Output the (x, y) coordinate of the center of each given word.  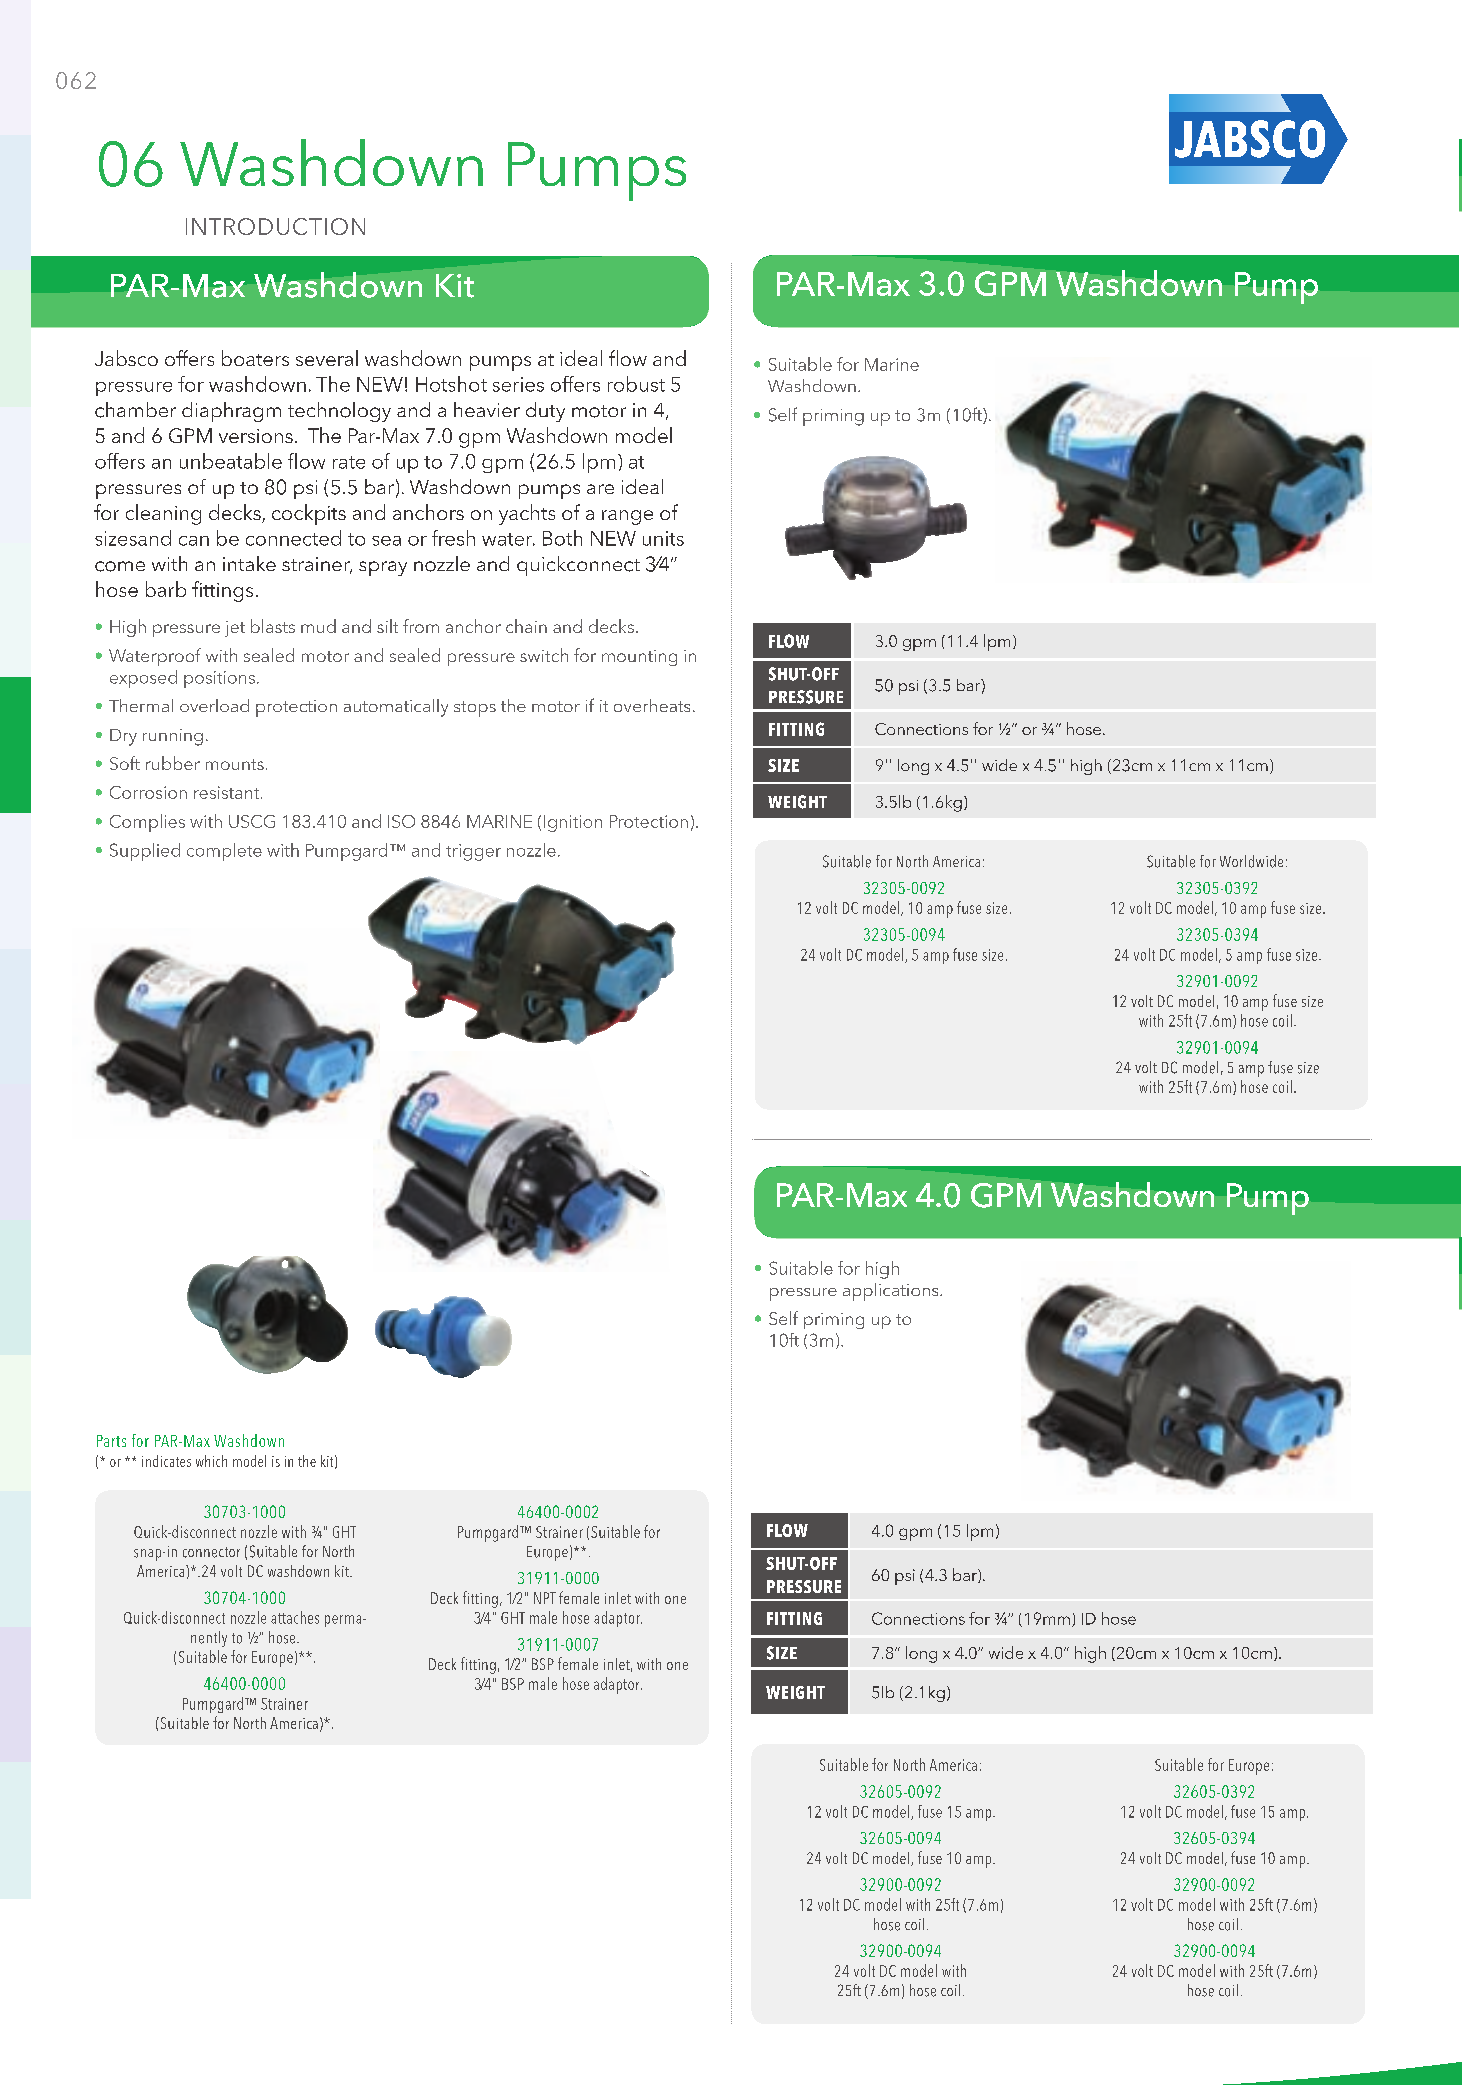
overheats (652, 705)
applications (892, 1292)
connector (211, 1552)
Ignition (573, 823)
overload (214, 705)
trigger (473, 852)
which (211, 1461)
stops (475, 709)
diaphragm (231, 412)
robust (636, 384)
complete (224, 852)
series (518, 384)
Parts (111, 1441)
